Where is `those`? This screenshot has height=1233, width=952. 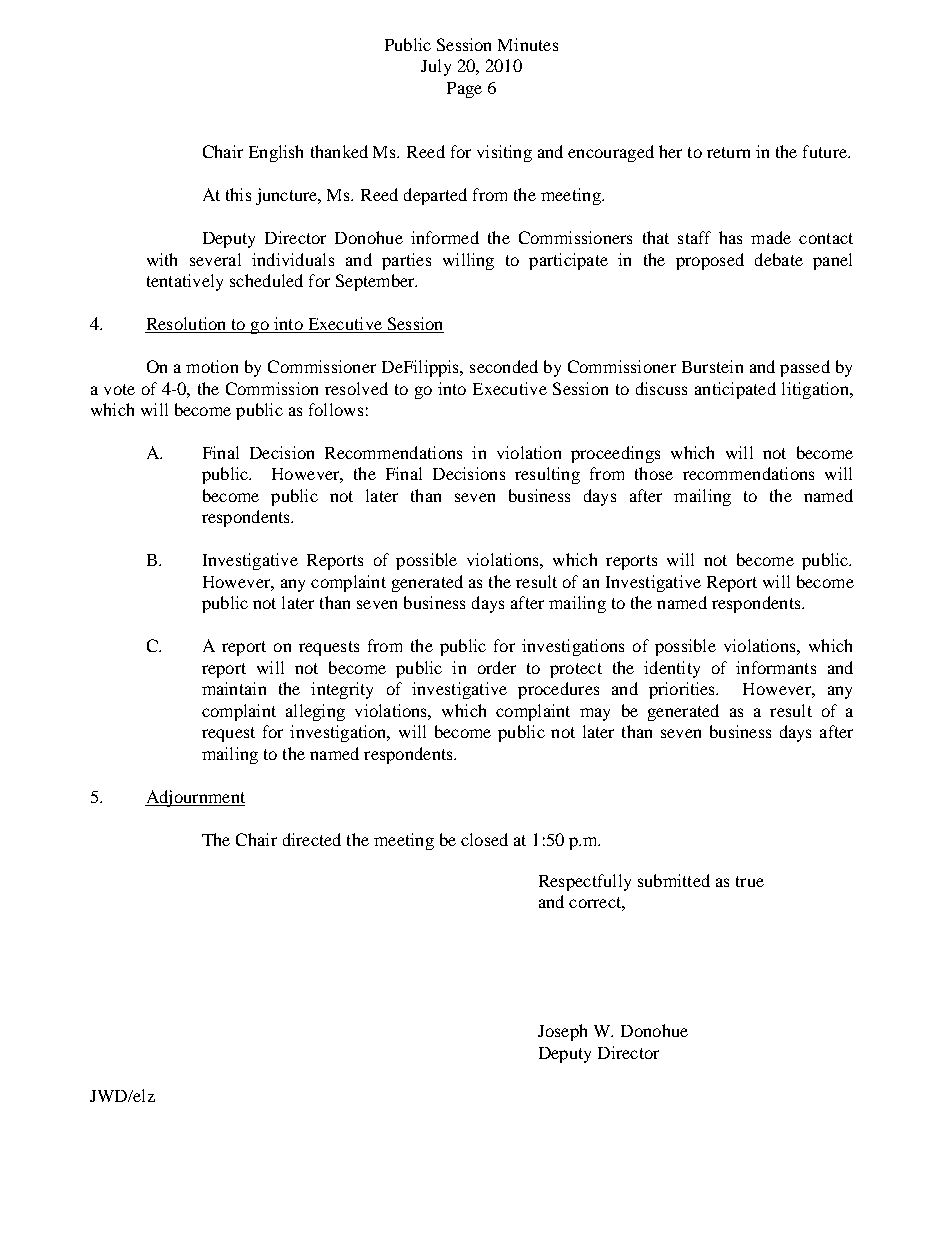
those is located at coordinates (654, 473).
